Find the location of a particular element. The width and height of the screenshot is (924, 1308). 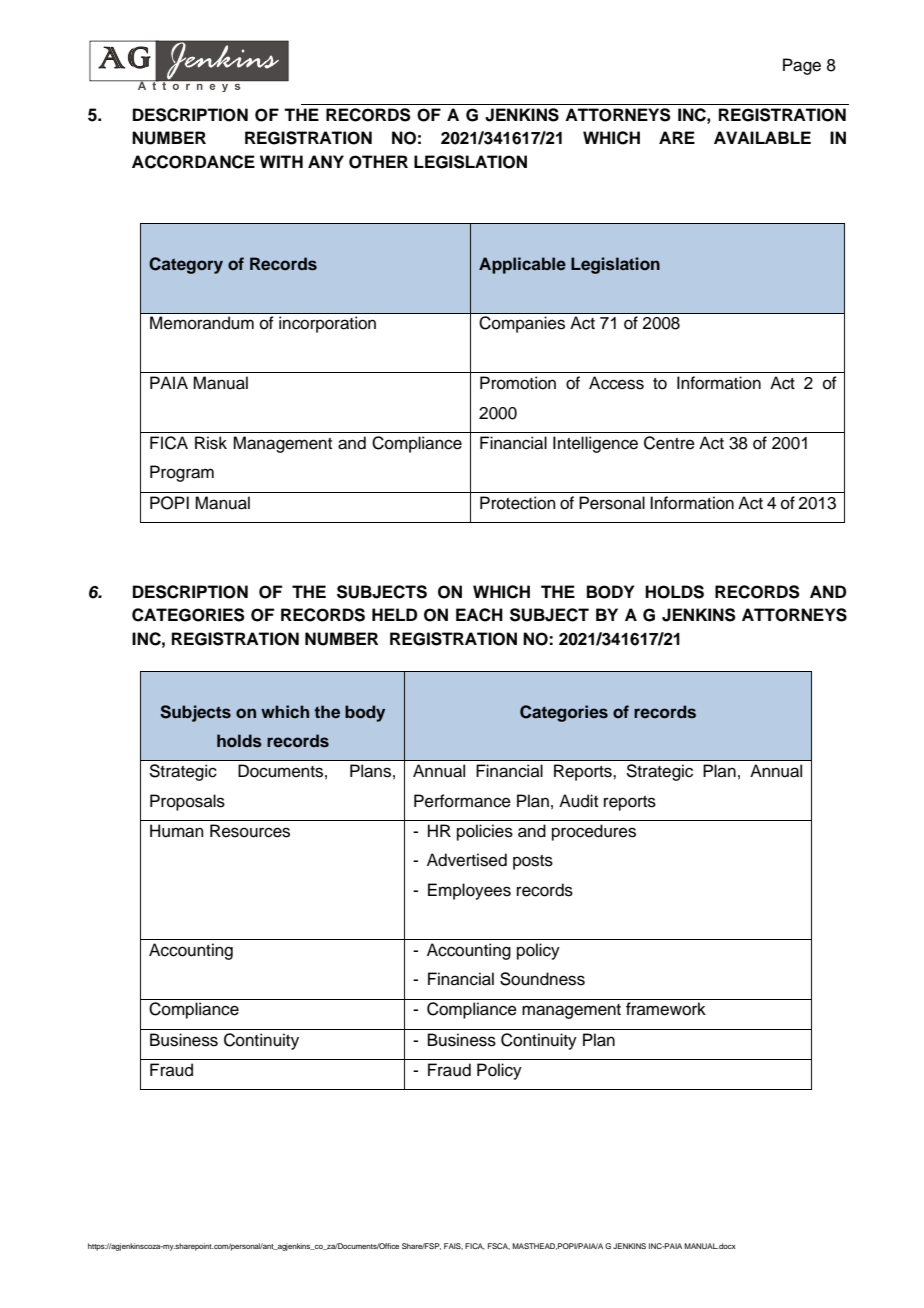

Soundness is located at coordinates (542, 979).
